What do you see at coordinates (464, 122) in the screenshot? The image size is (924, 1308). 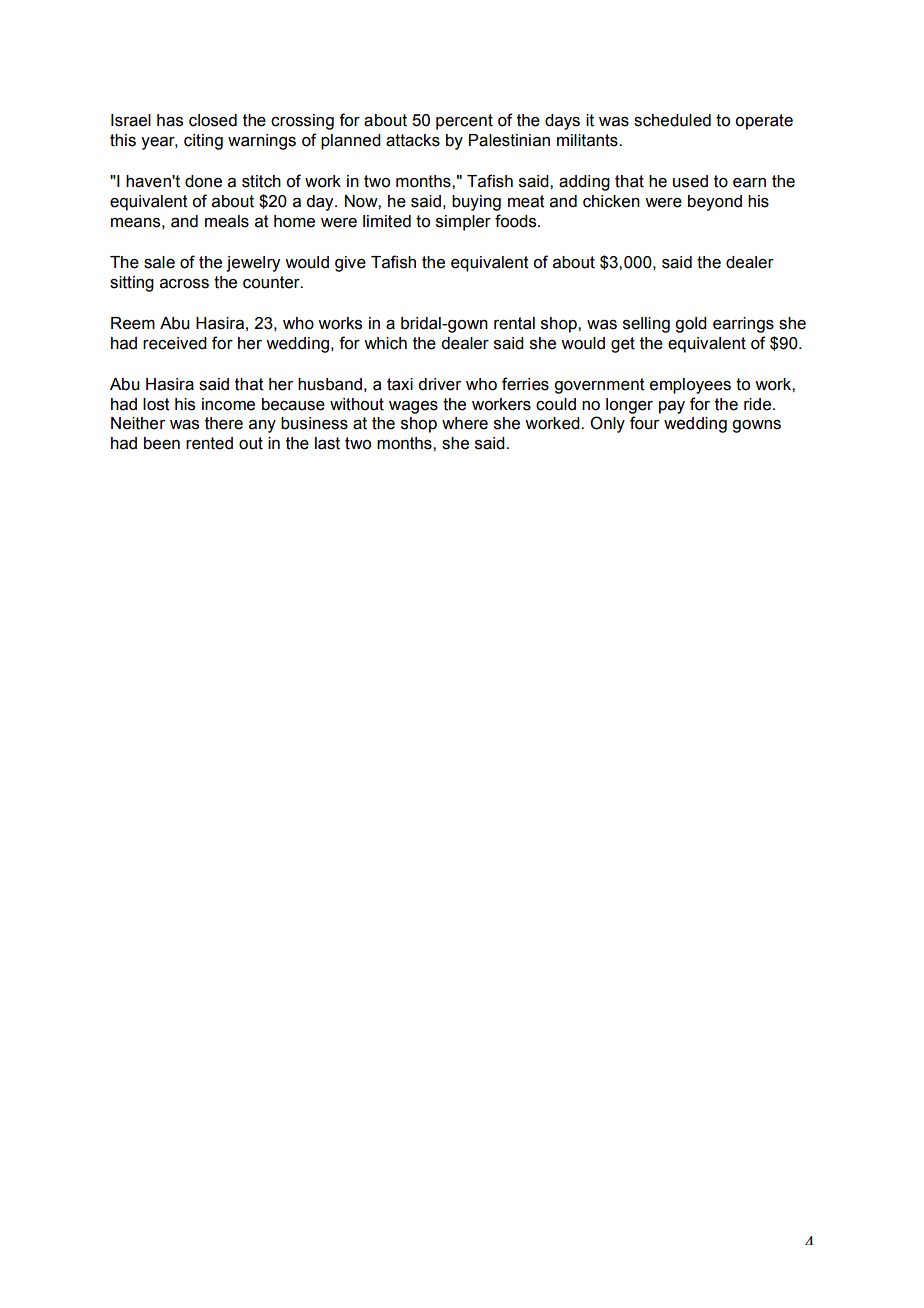 I see `percent` at bounding box center [464, 122].
